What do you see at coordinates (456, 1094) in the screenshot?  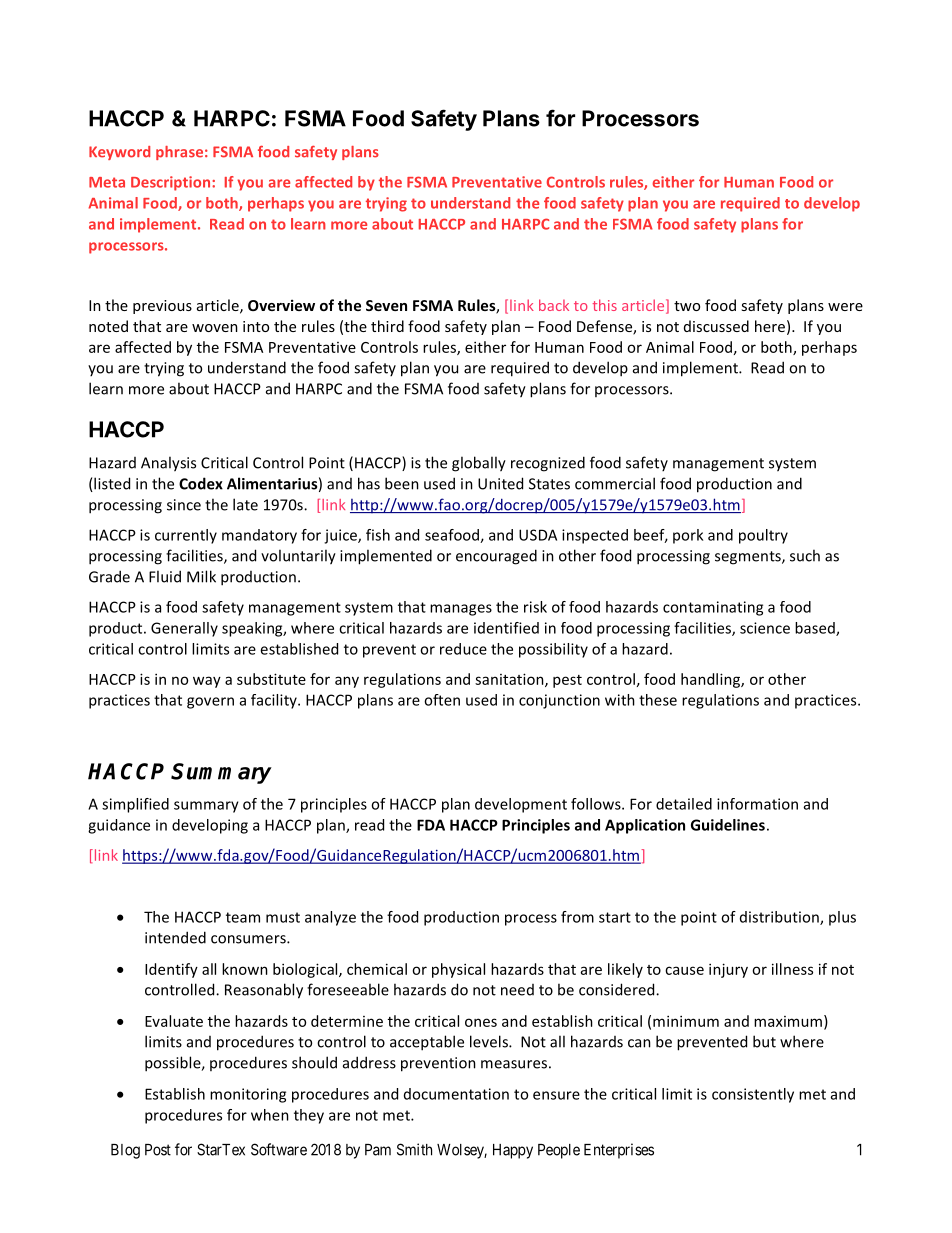 I see `documentation` at bounding box center [456, 1094].
